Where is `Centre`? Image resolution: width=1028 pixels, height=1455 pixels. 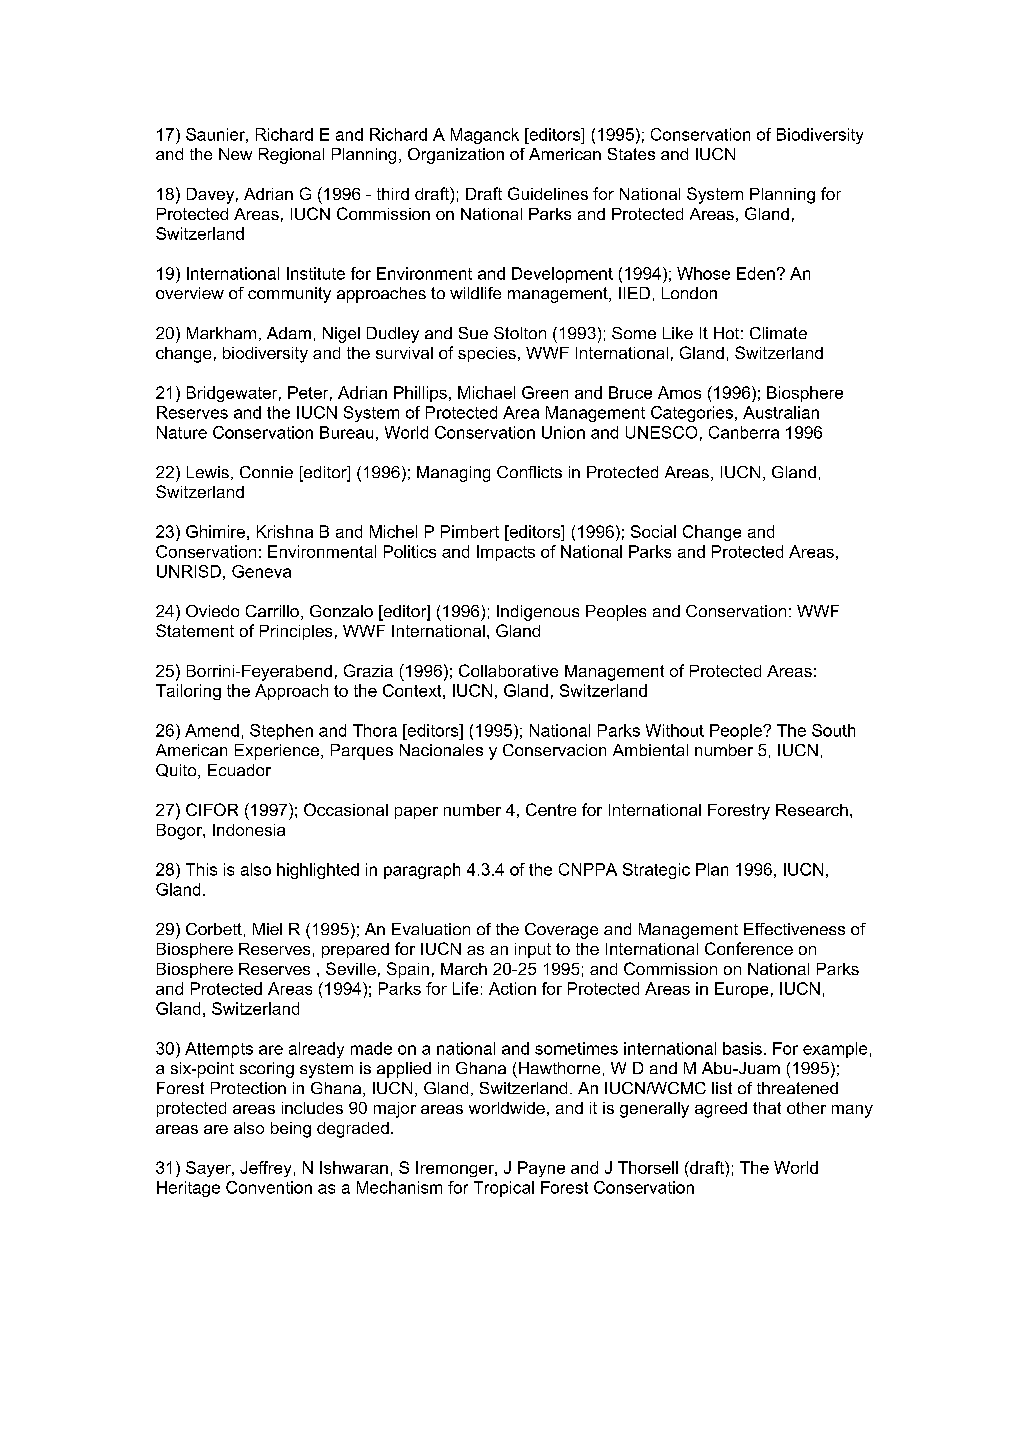 Centre is located at coordinates (551, 809).
